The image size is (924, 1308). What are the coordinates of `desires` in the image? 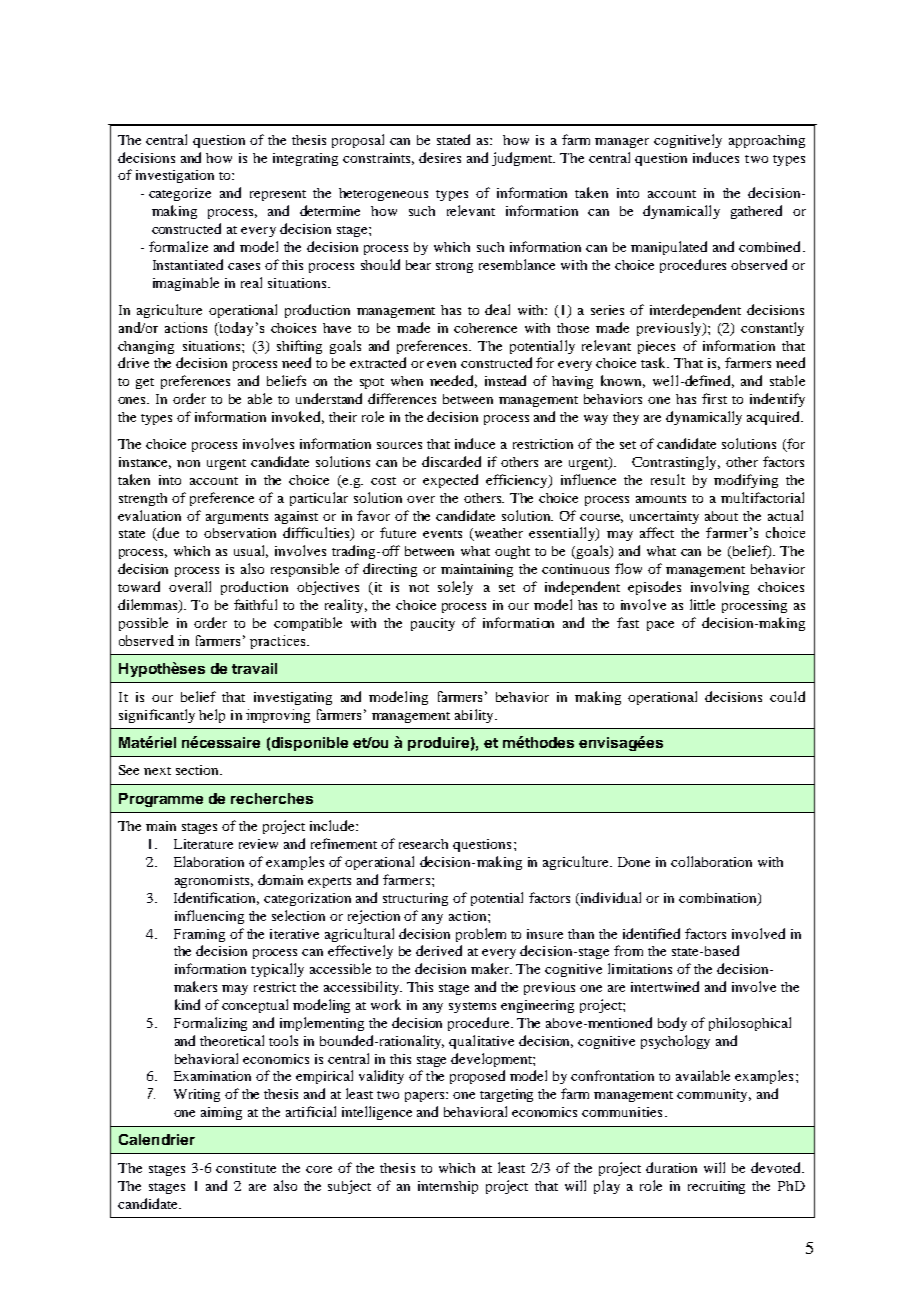 It's located at (440, 157).
